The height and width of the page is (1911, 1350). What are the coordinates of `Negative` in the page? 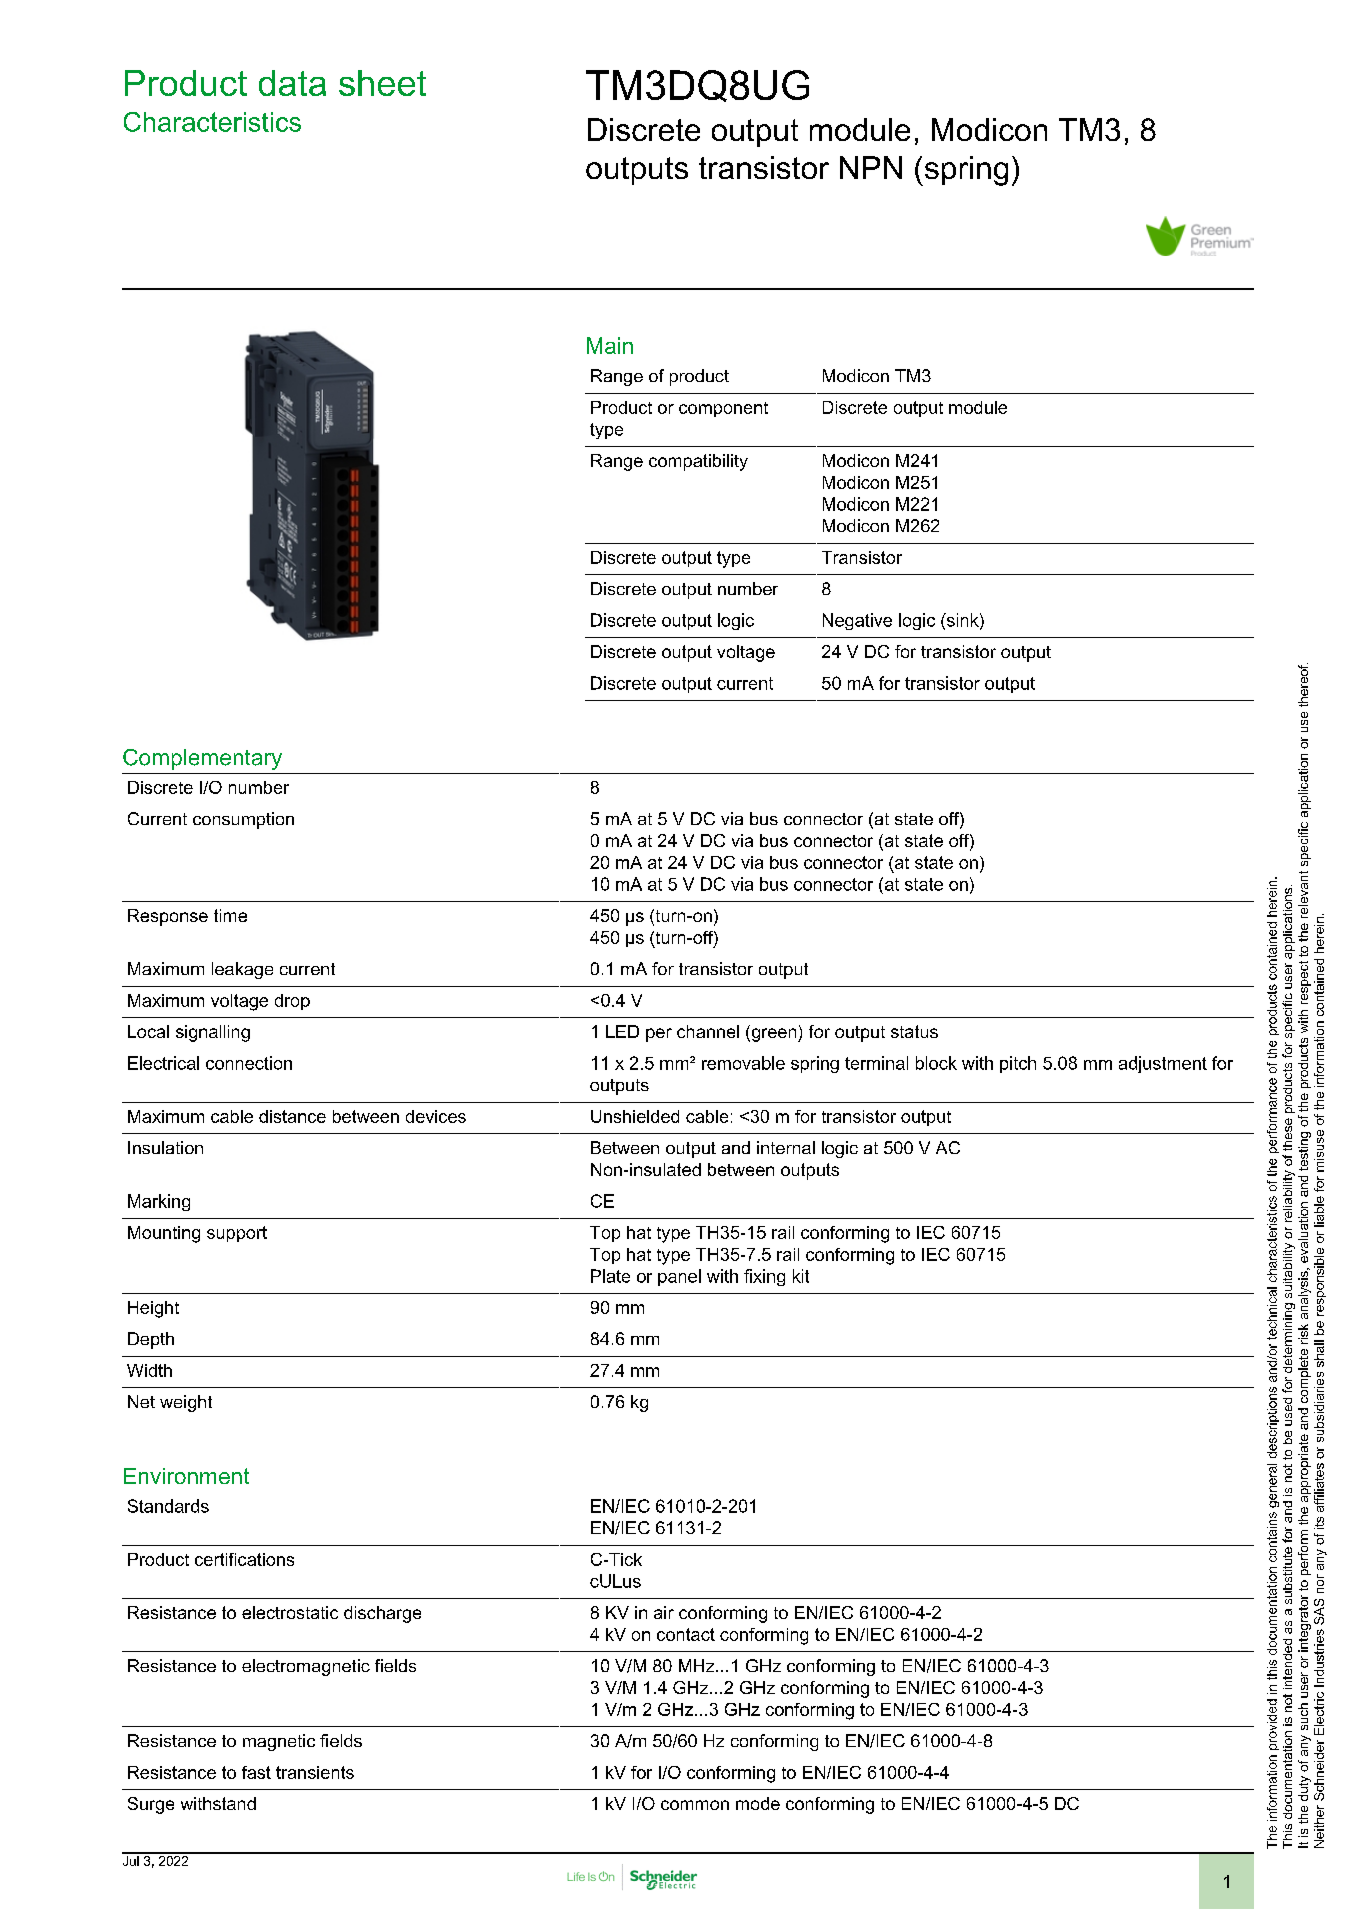 It's located at (857, 621).
